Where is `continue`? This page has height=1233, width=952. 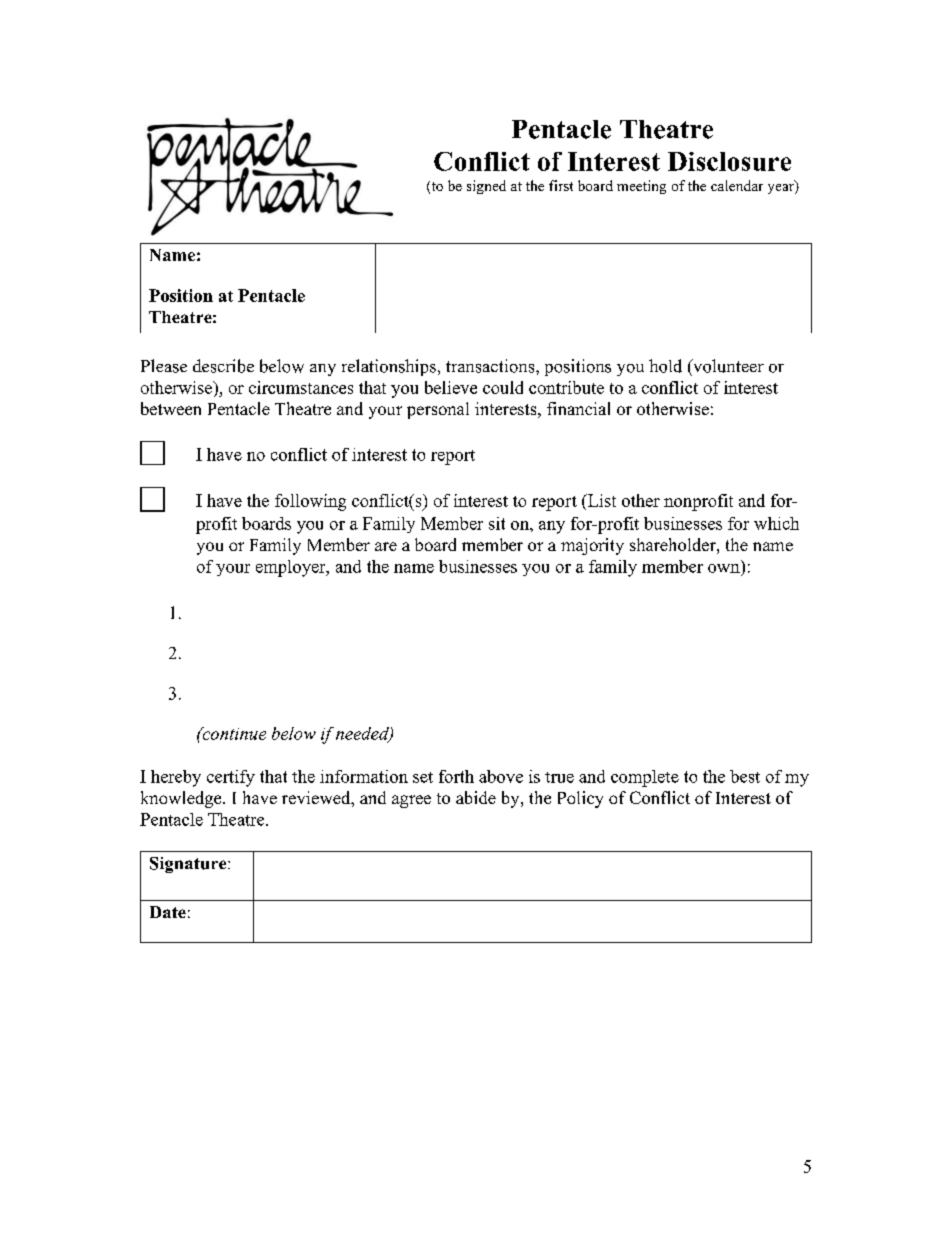 continue is located at coordinates (233, 733).
